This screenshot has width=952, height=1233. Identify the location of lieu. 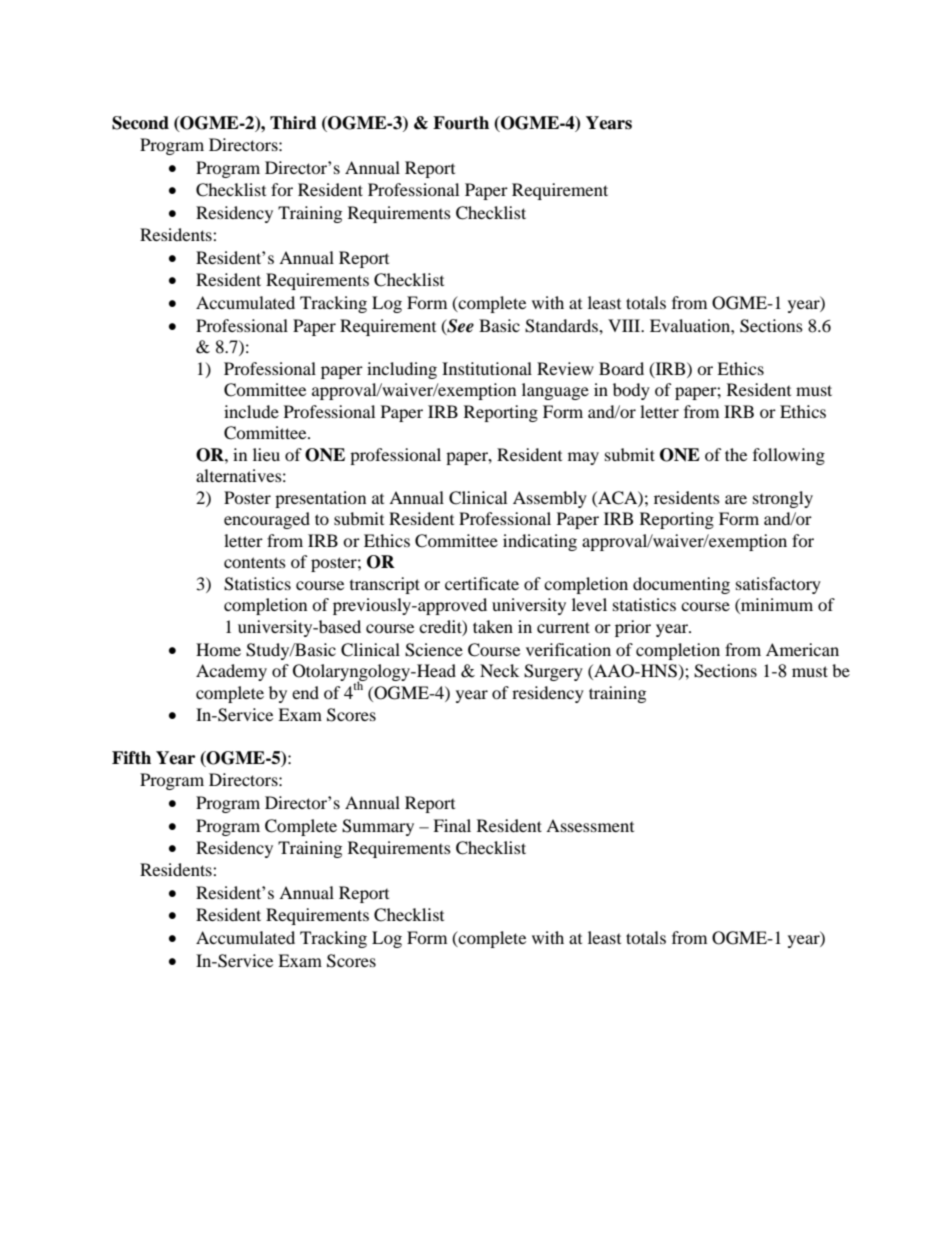
(266, 454).
